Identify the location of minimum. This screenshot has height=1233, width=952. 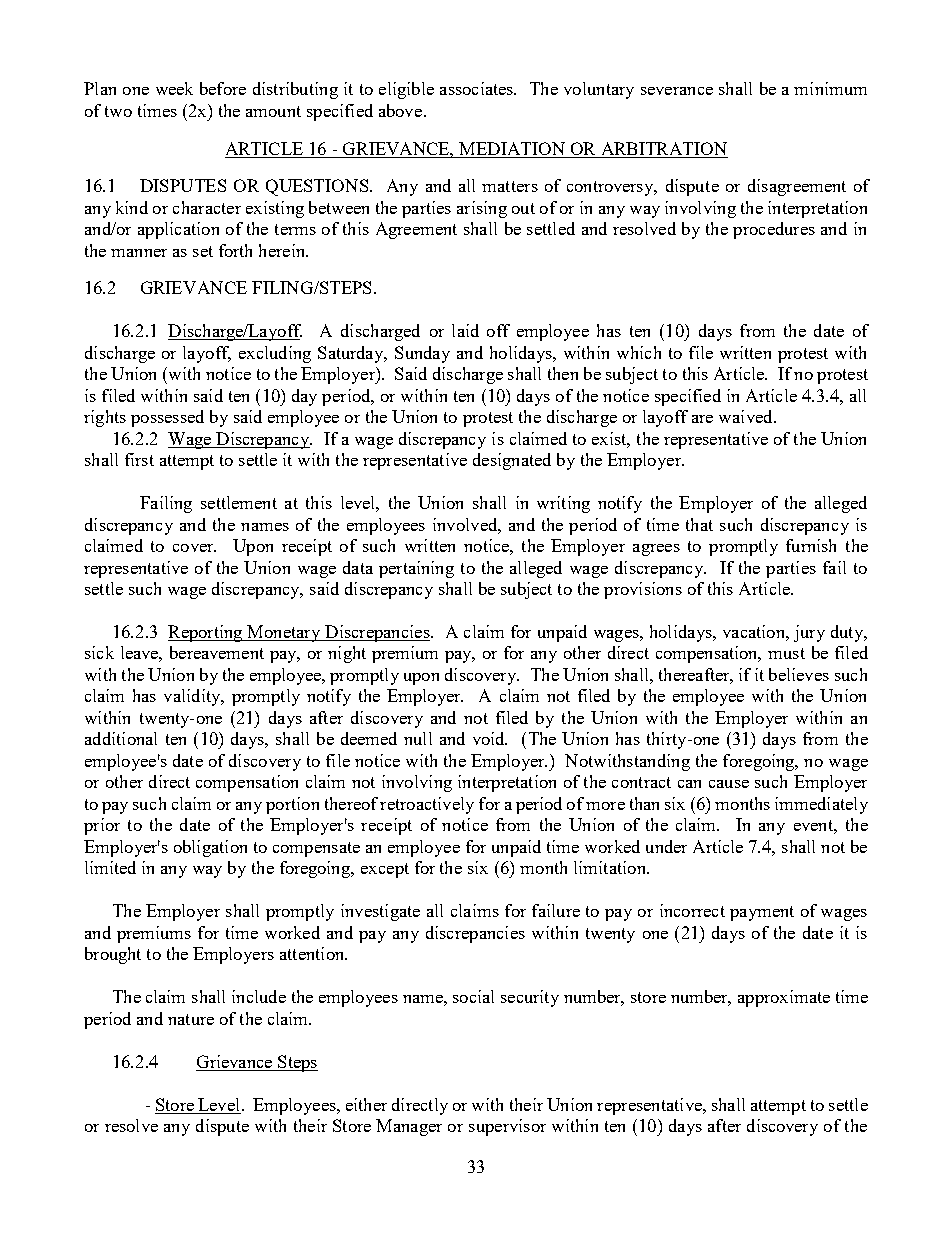
(830, 88).
